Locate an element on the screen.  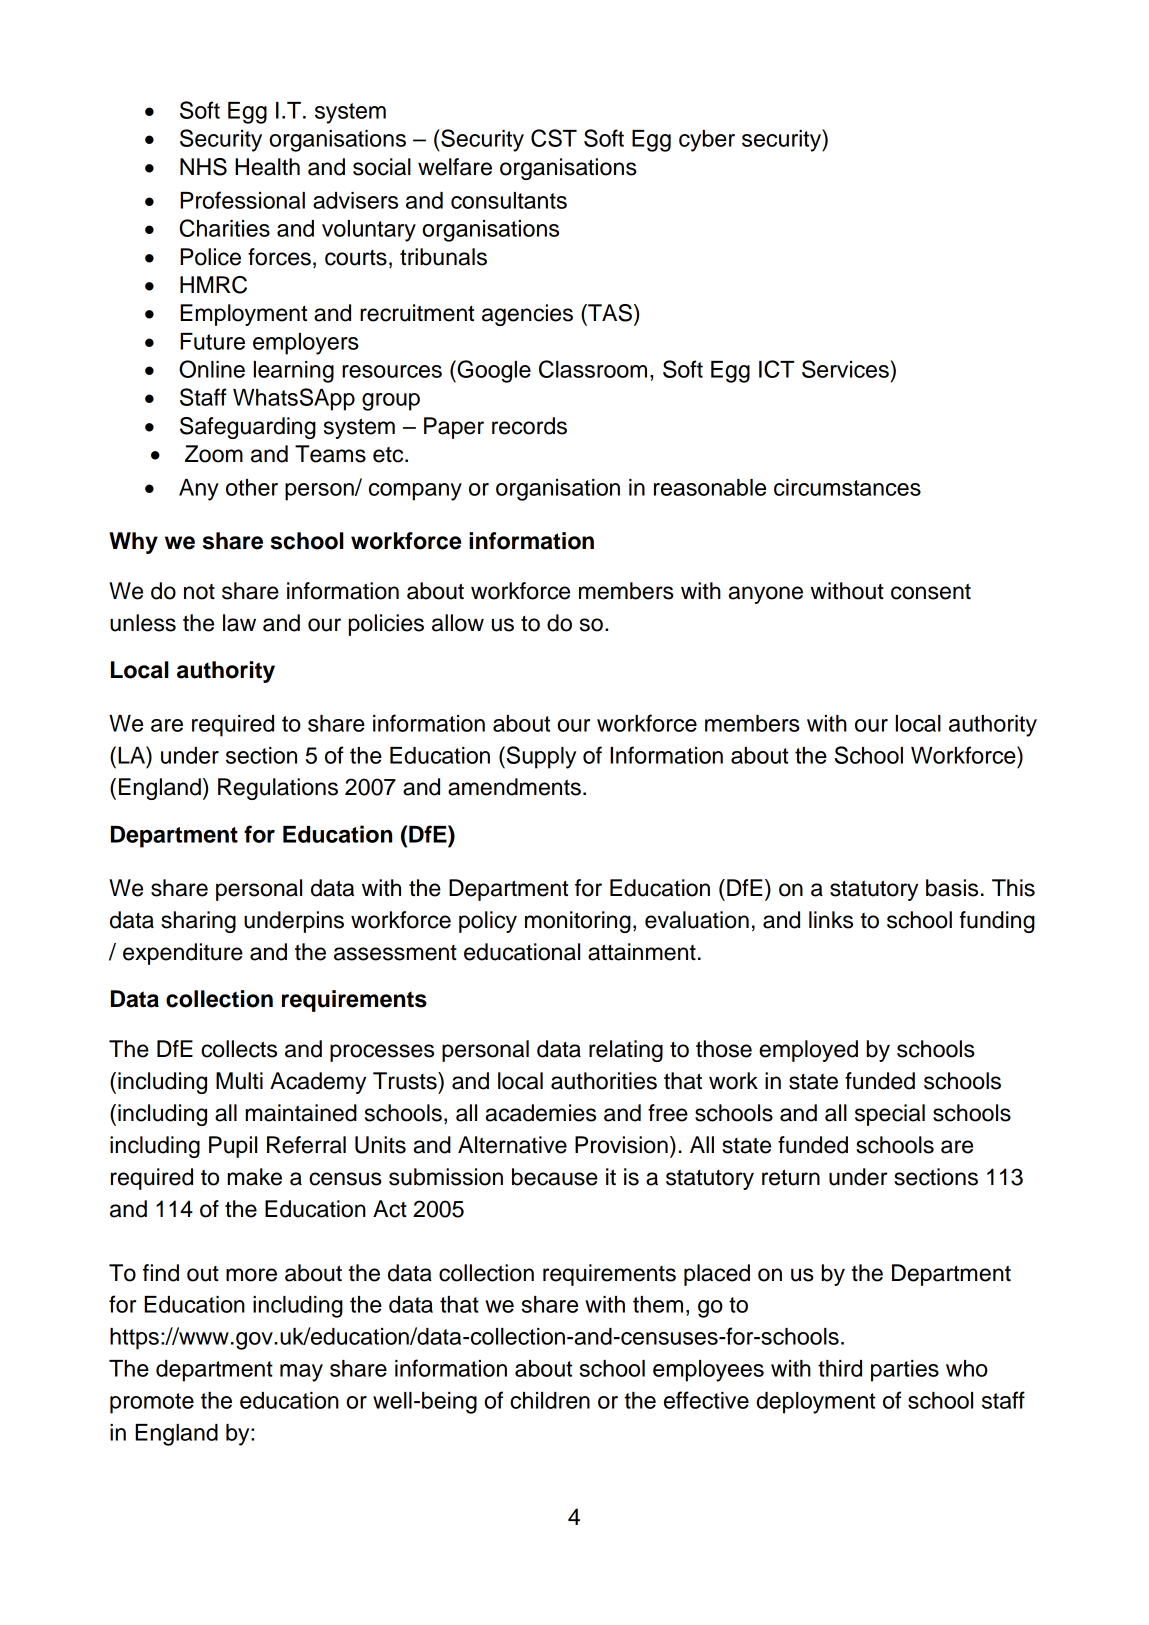
allow is located at coordinates (458, 623).
